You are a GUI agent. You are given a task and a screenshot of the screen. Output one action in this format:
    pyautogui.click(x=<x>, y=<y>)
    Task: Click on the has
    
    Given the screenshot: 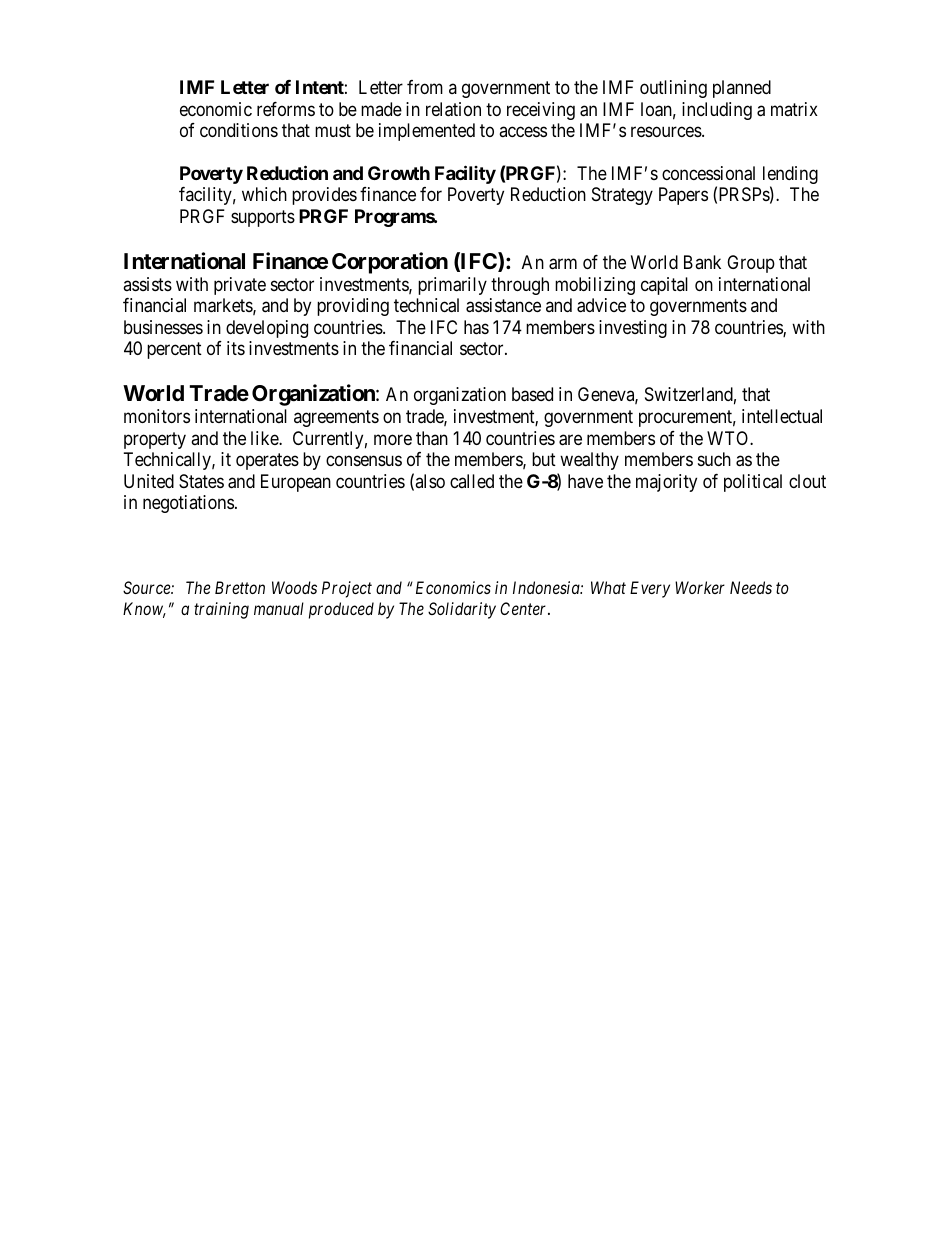 What is the action you would take?
    pyautogui.click(x=476, y=327)
